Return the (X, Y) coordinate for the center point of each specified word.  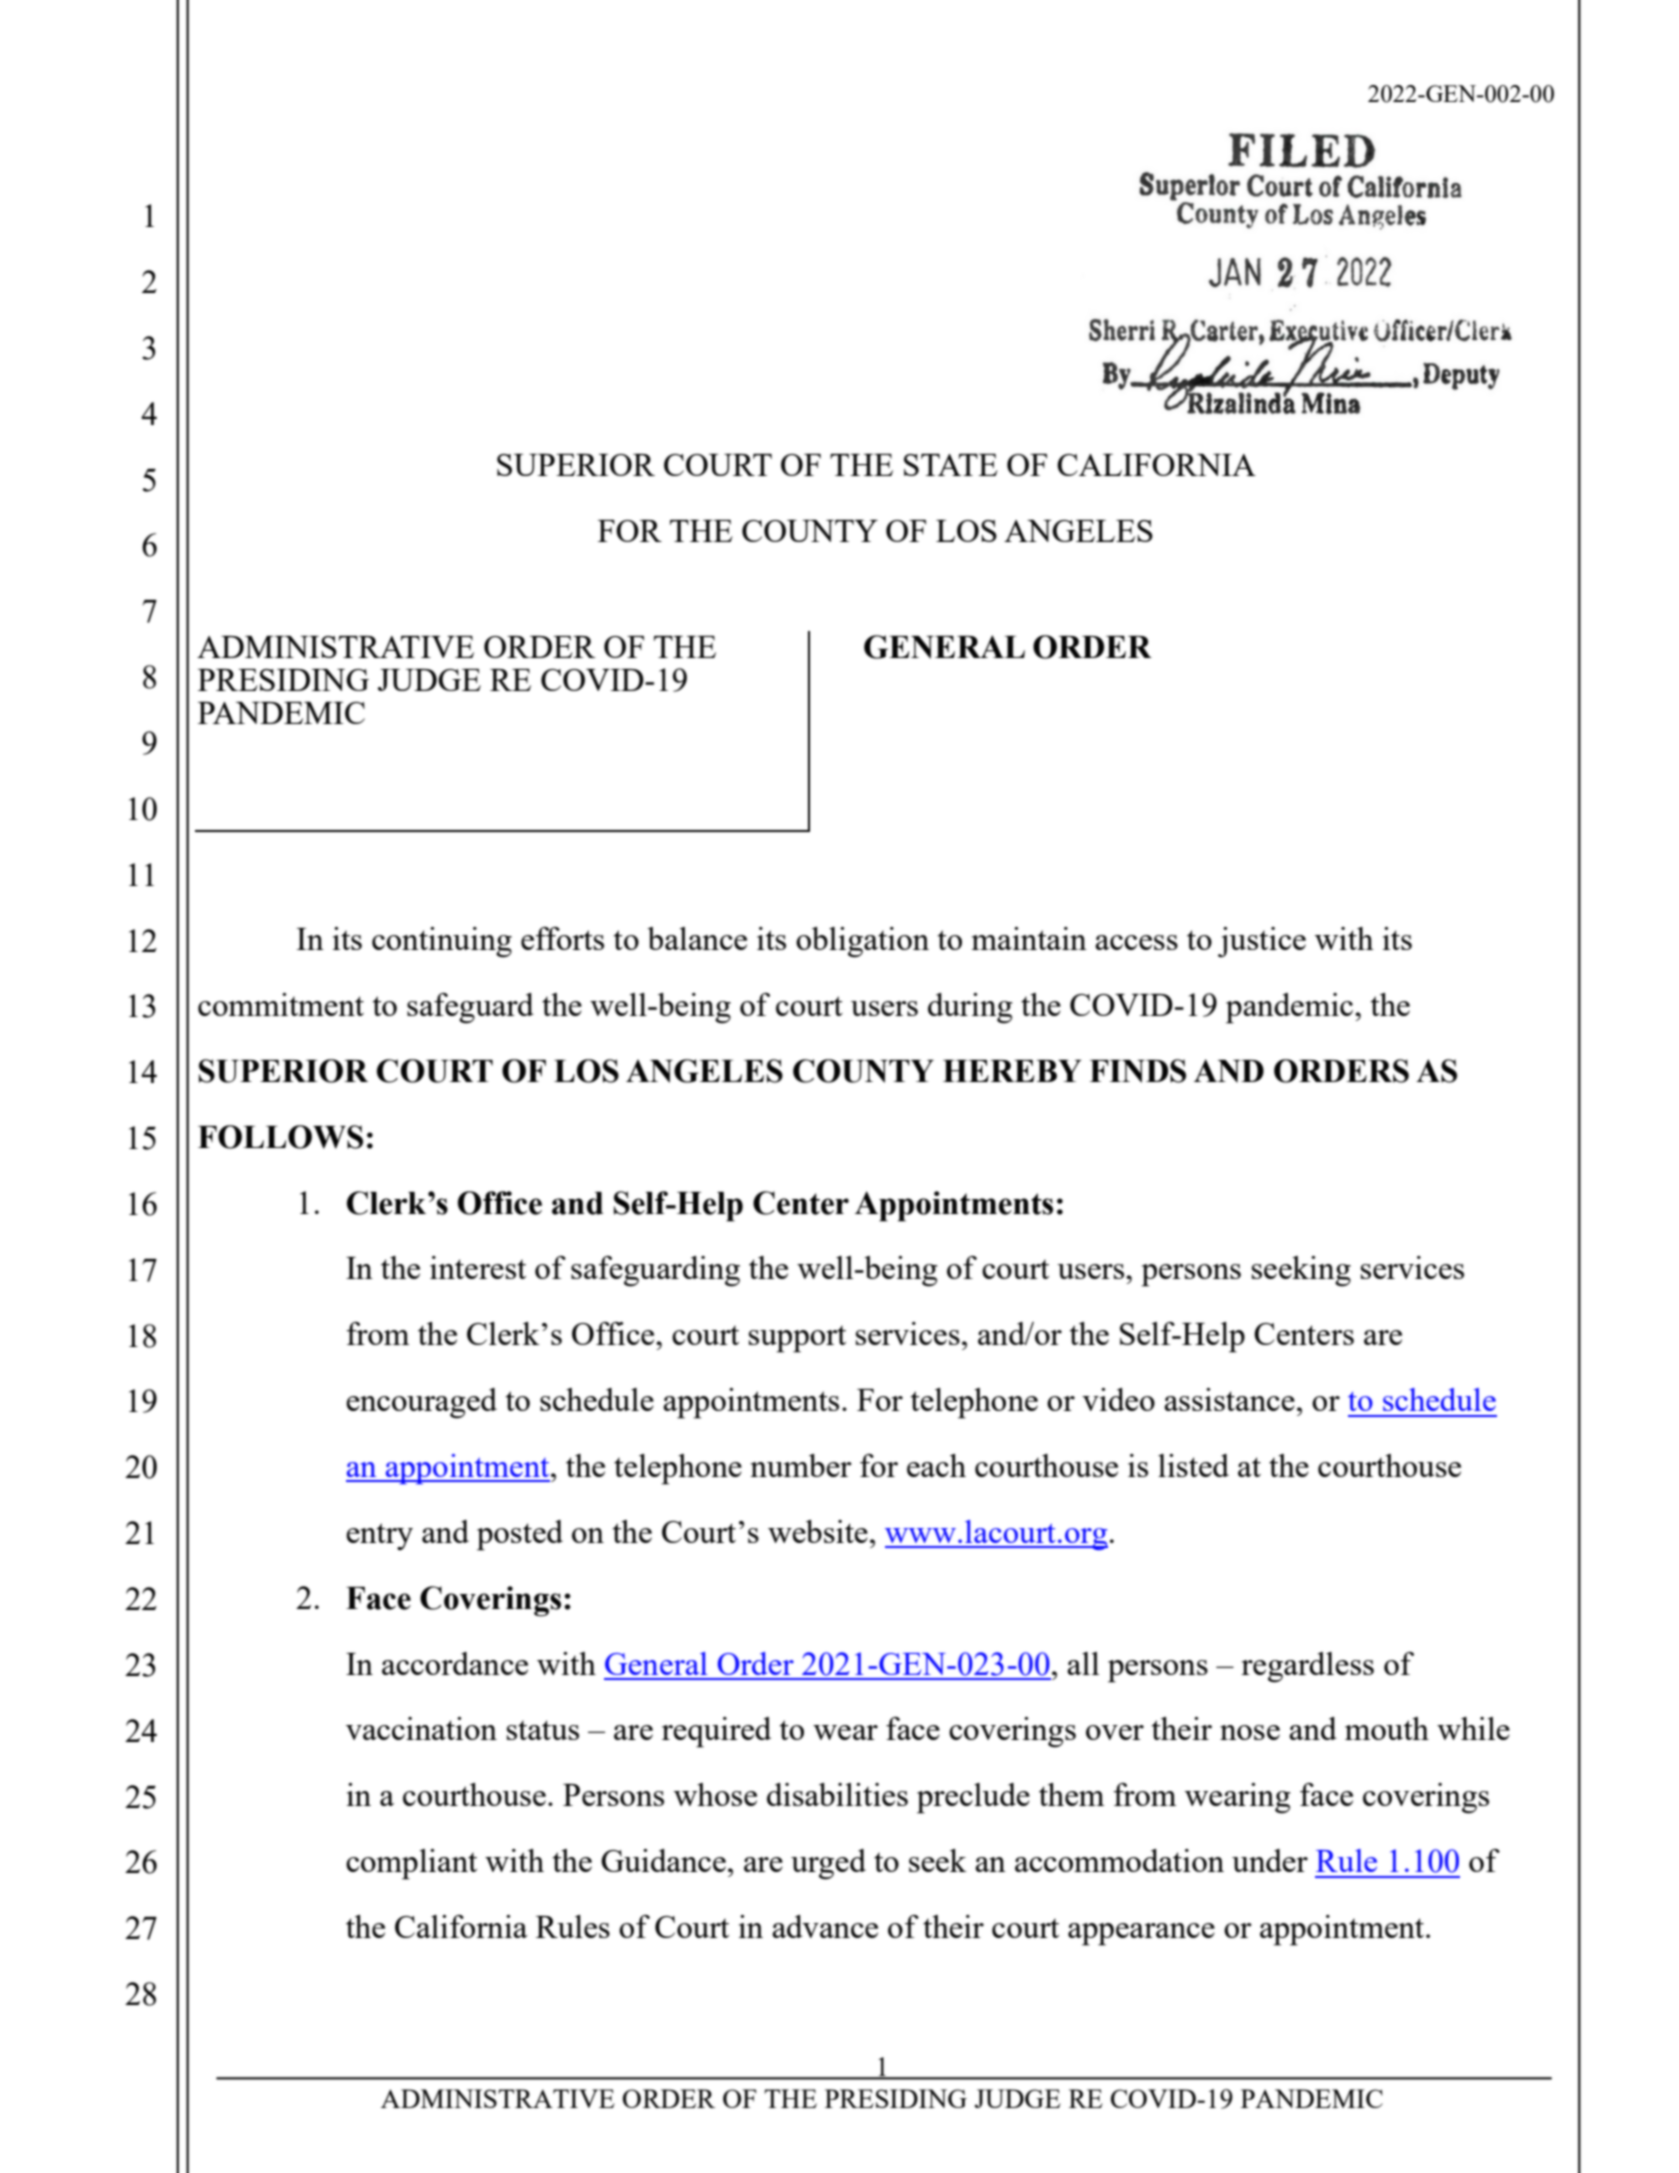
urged (828, 1864)
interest (478, 1267)
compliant (411, 1864)
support (797, 1339)
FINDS (1138, 1071)
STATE (951, 465)
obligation (862, 942)
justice (1262, 942)
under (1270, 1860)
